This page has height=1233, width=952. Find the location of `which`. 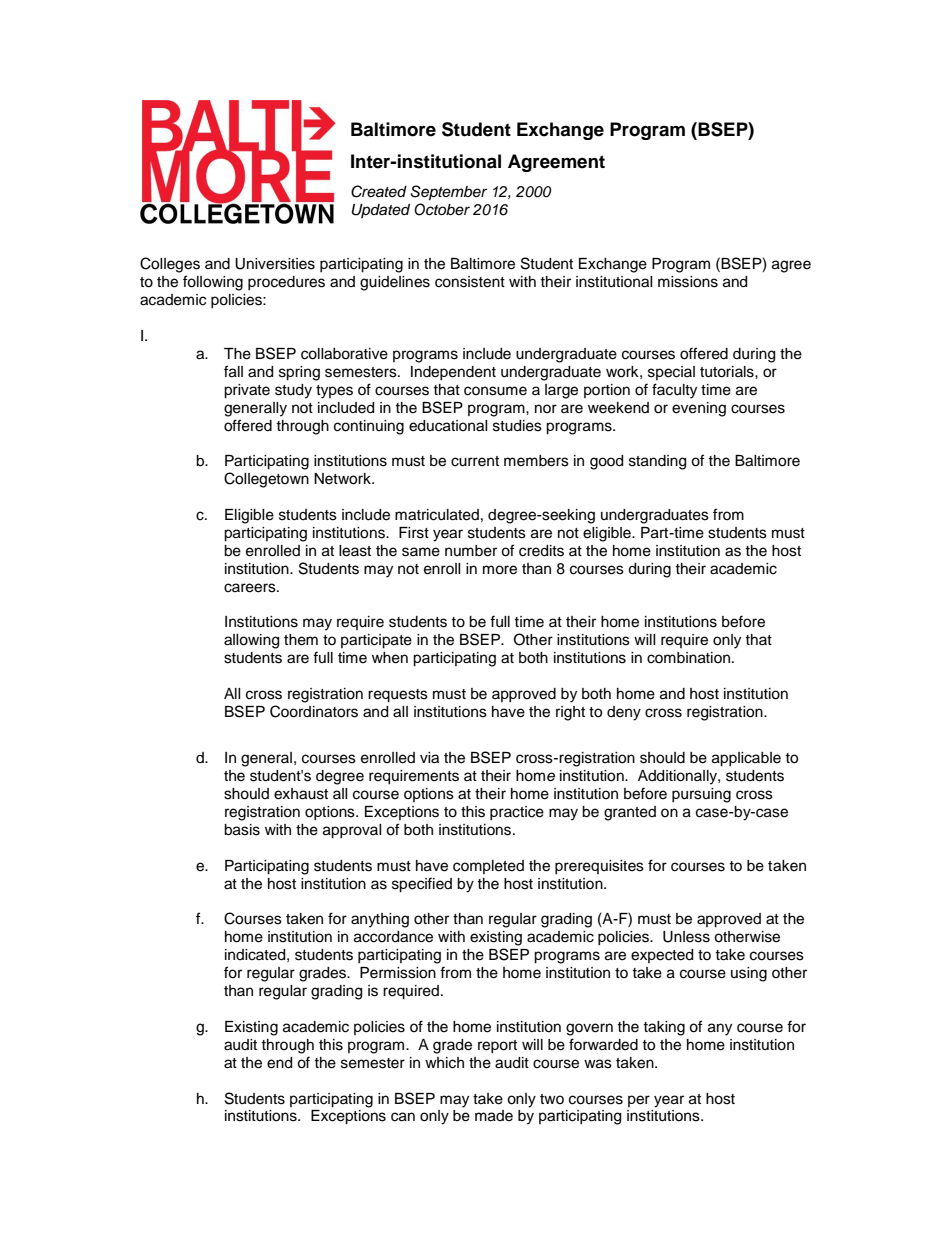

which is located at coordinates (444, 1063).
